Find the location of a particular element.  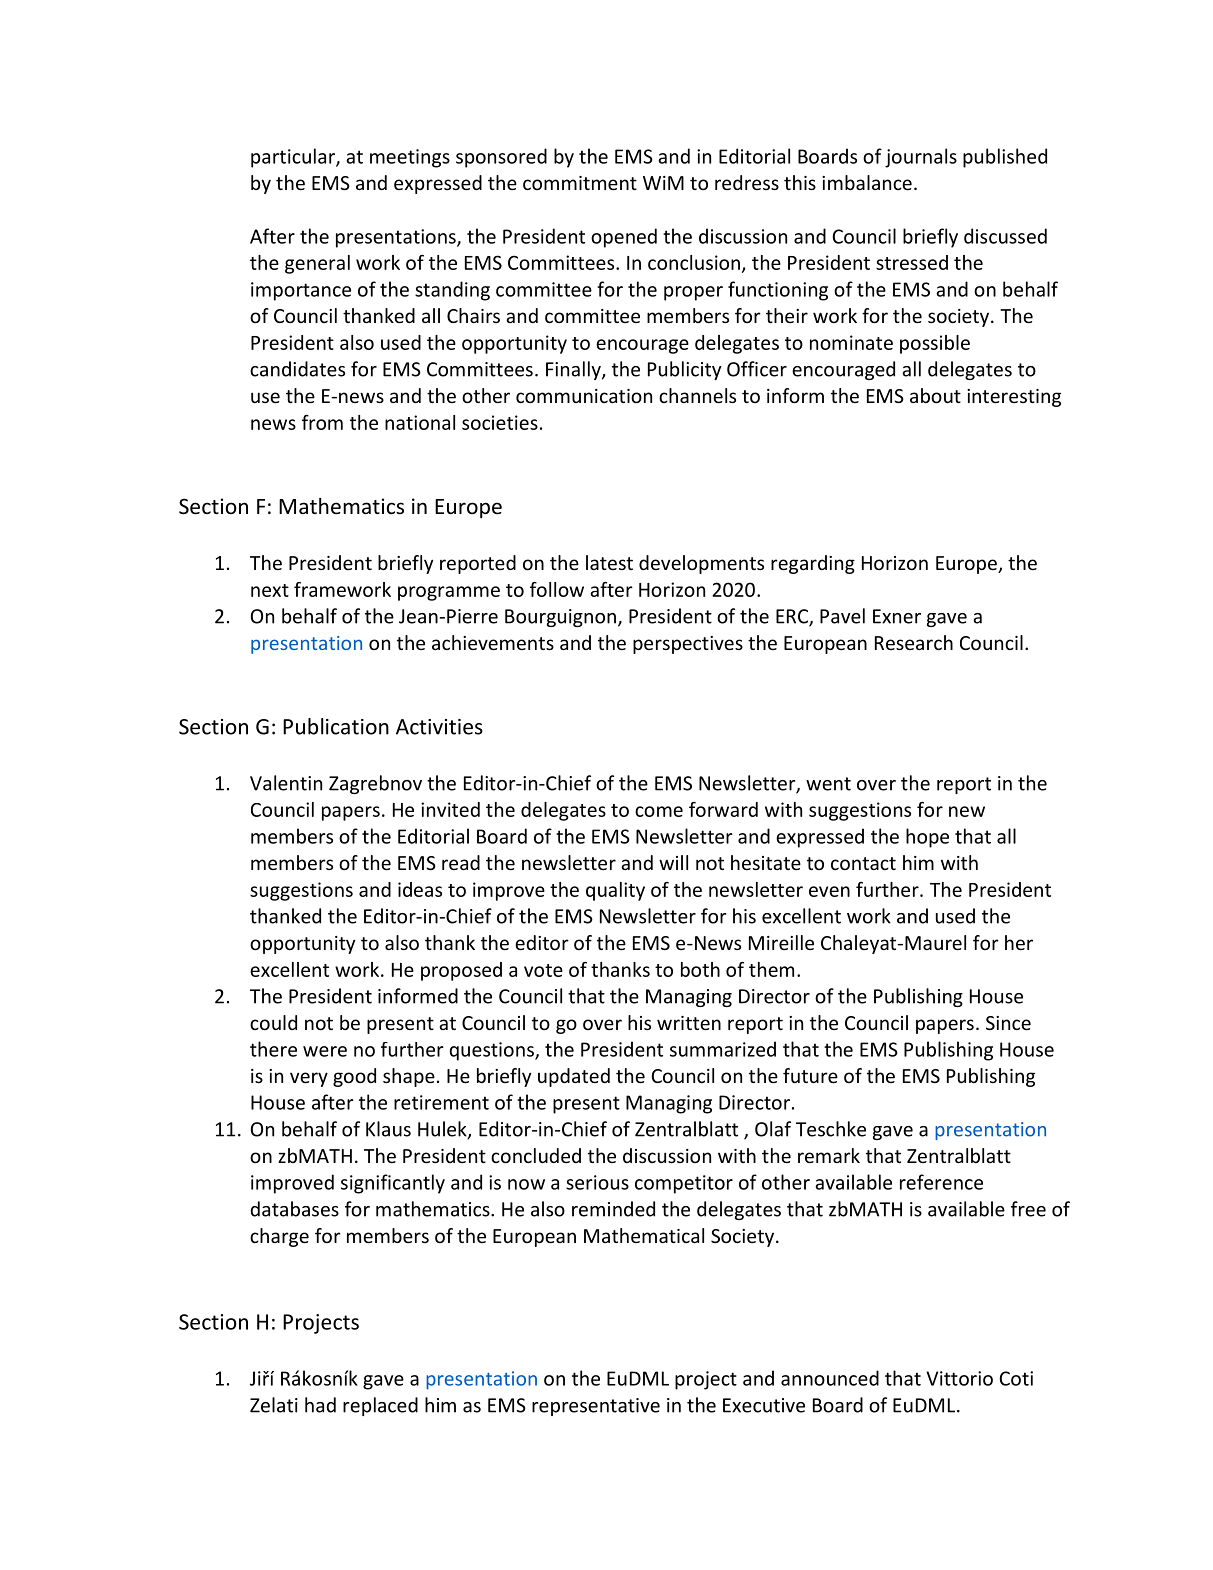

meetings is located at coordinates (410, 158).
